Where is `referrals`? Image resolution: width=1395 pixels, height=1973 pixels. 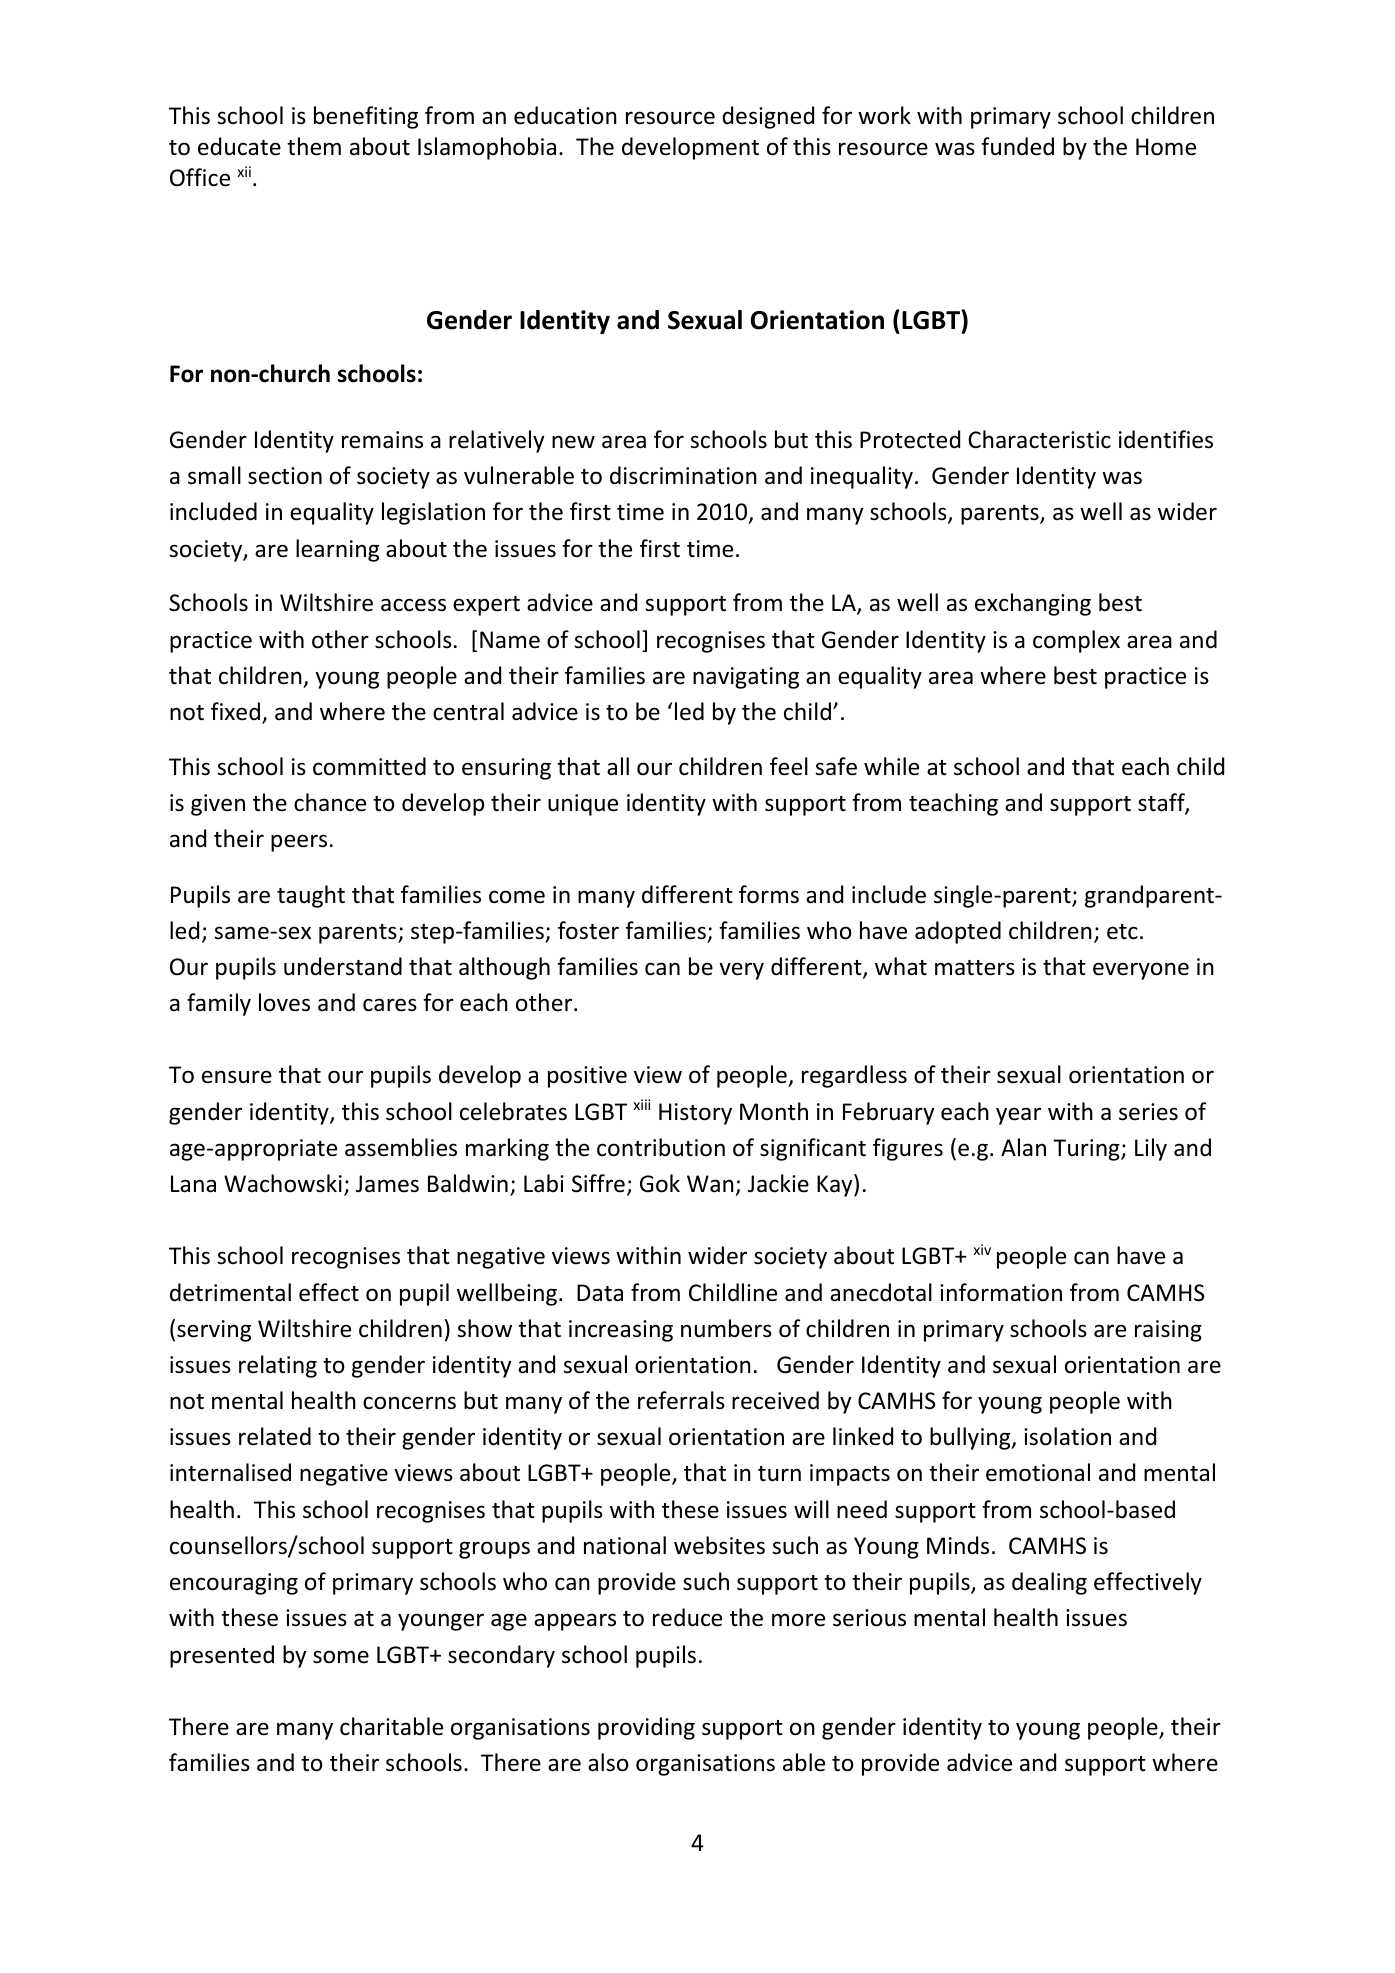 referrals is located at coordinates (681, 1400).
